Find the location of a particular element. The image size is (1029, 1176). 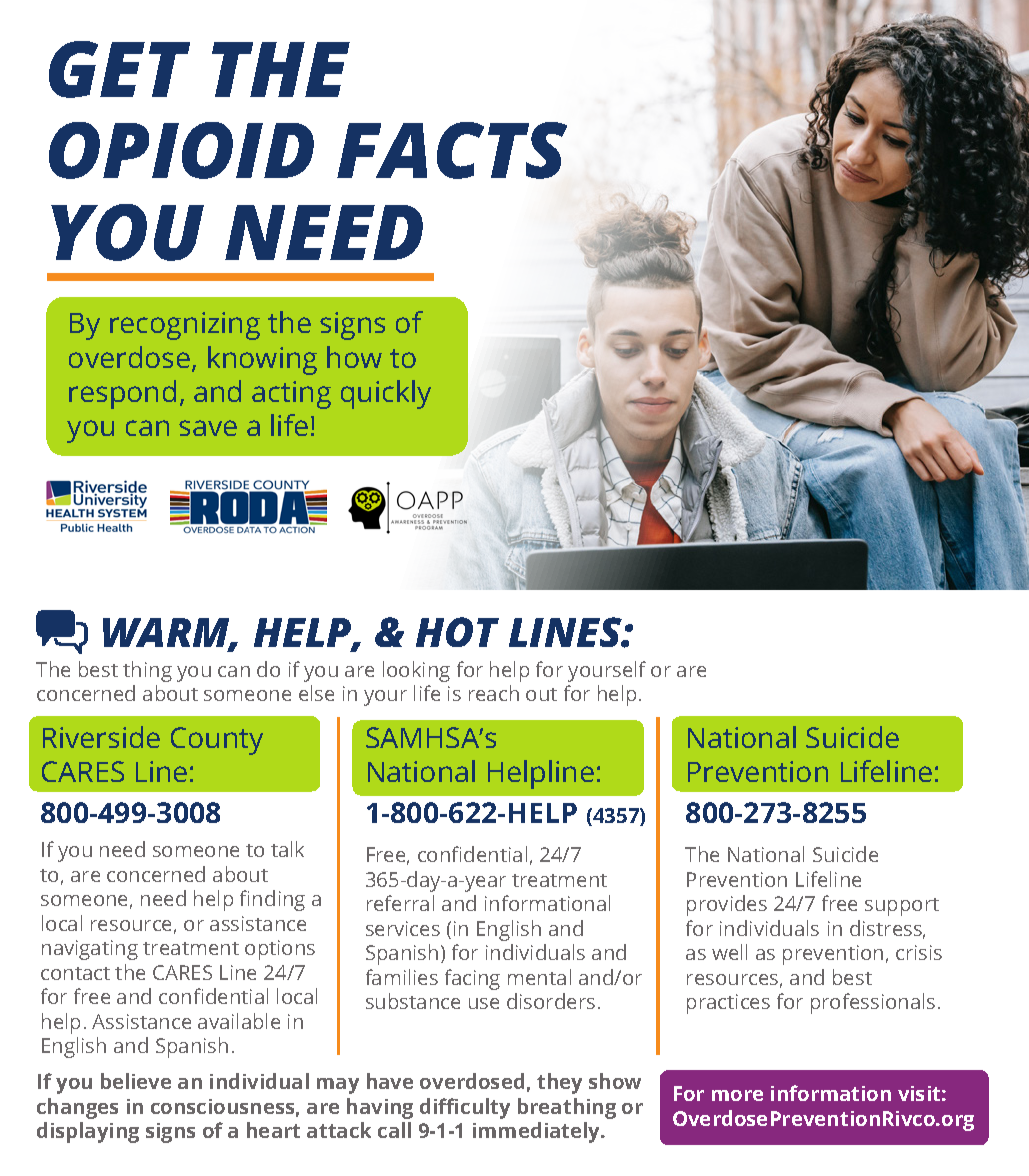

support is located at coordinates (902, 907).
